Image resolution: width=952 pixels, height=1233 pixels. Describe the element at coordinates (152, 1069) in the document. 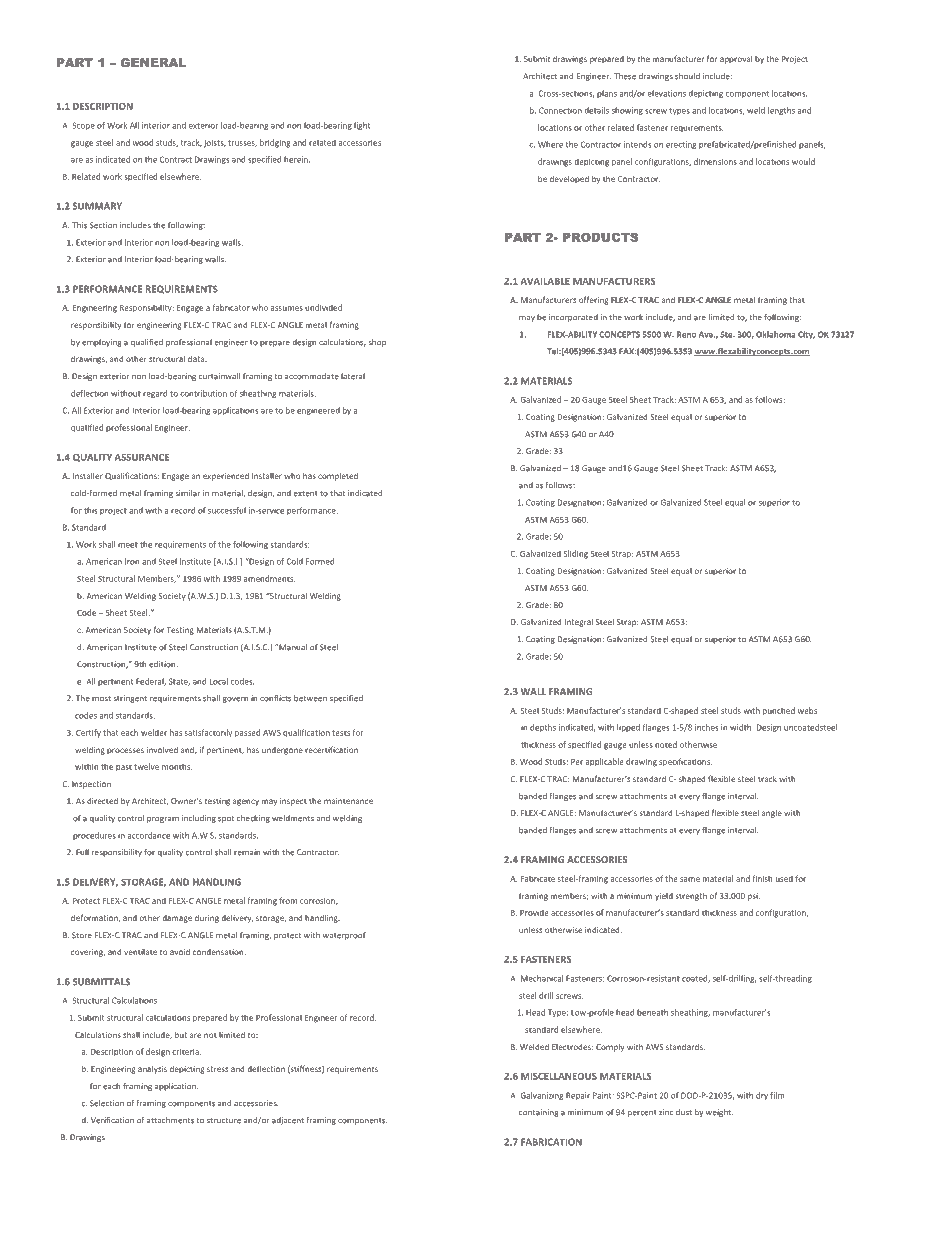

I see `analysis` at that location.
